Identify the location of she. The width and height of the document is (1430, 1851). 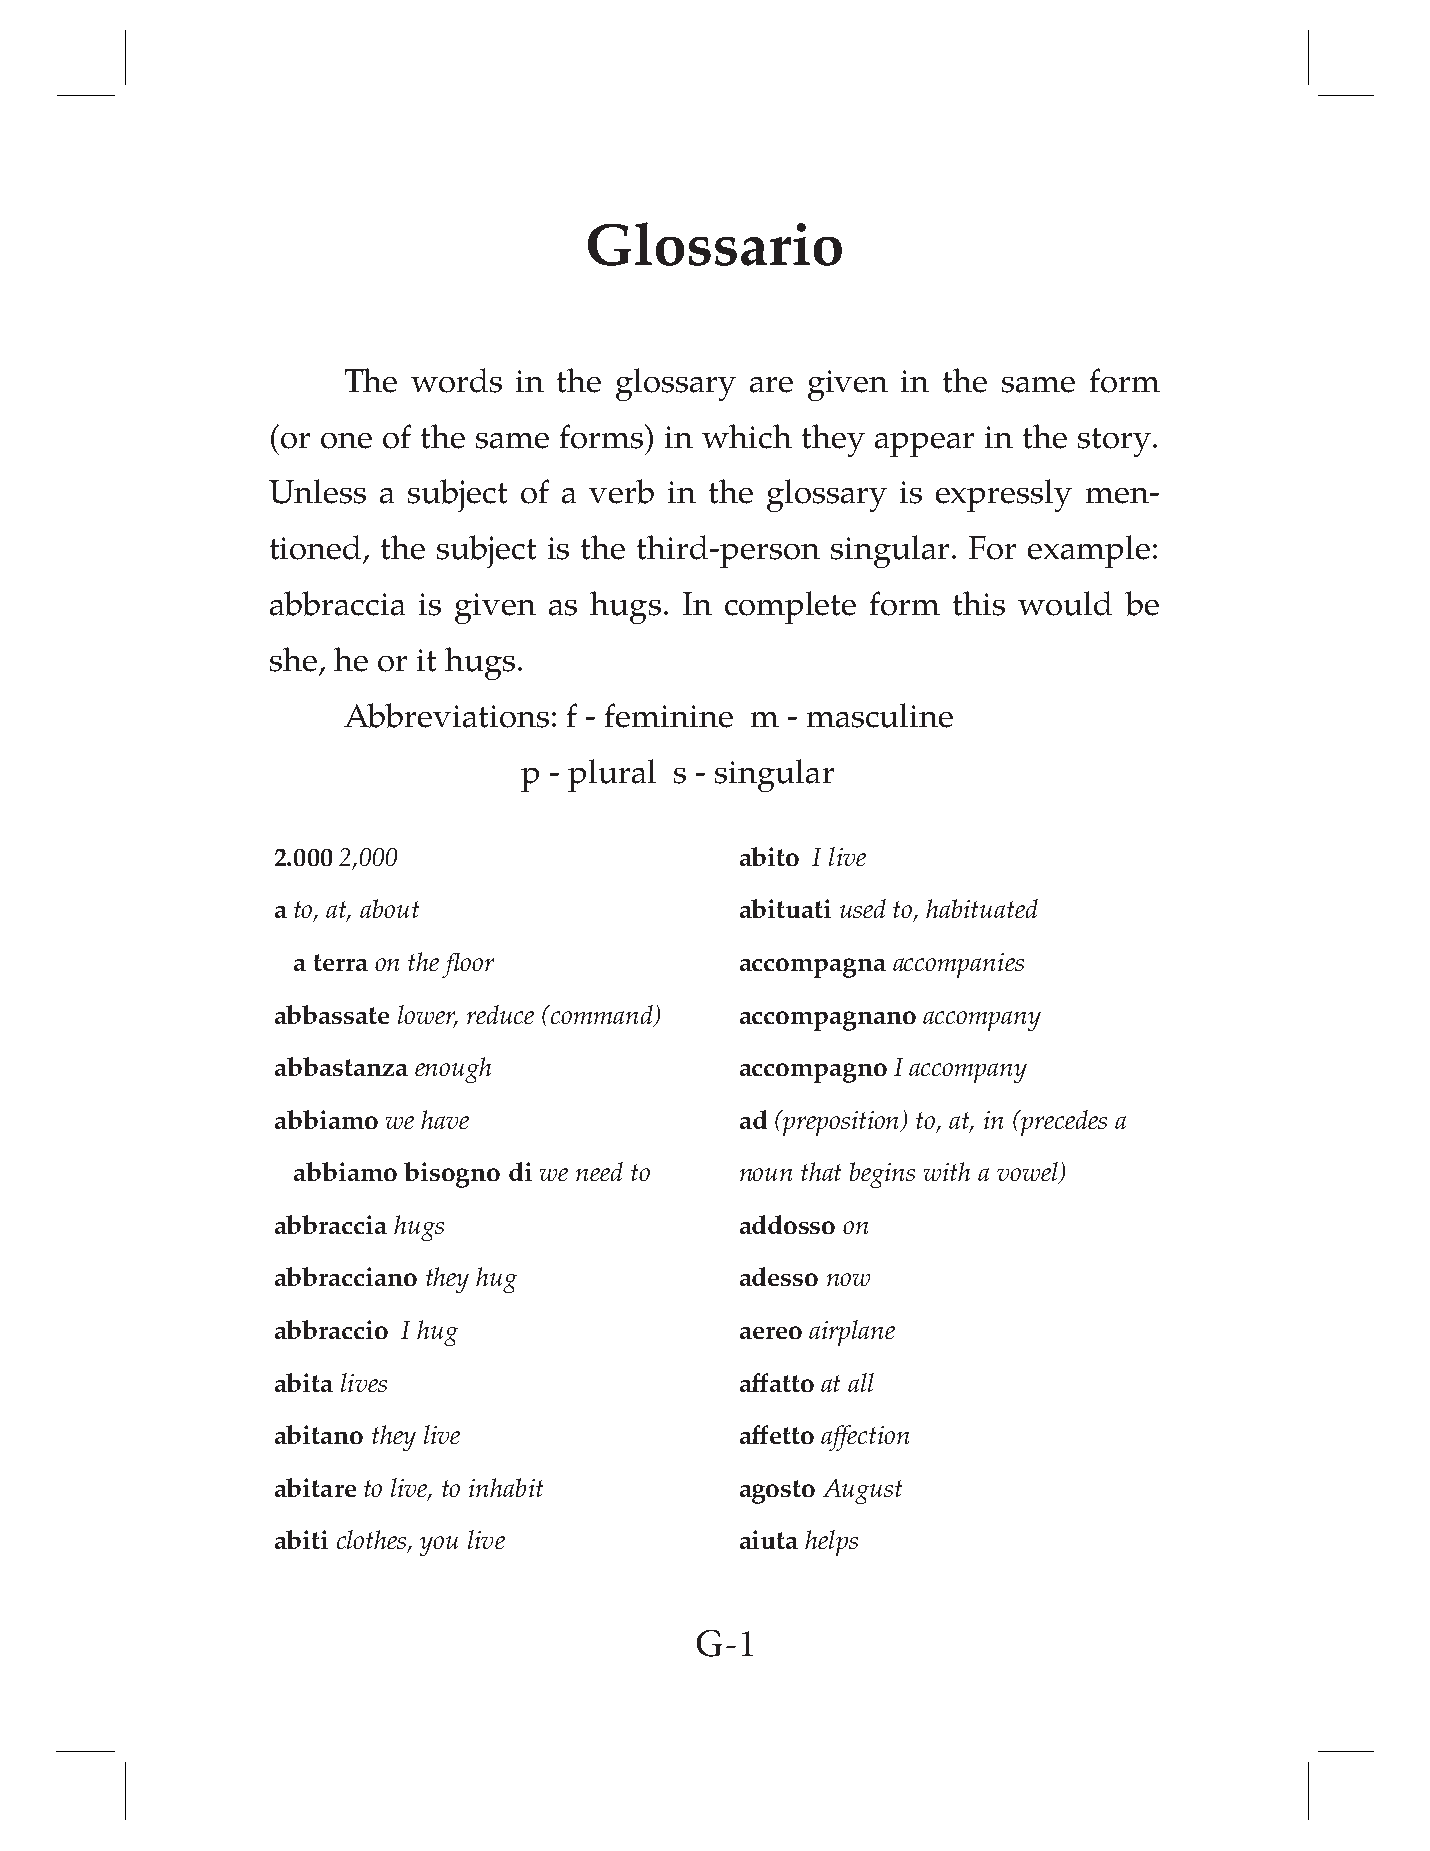
(293, 659).
